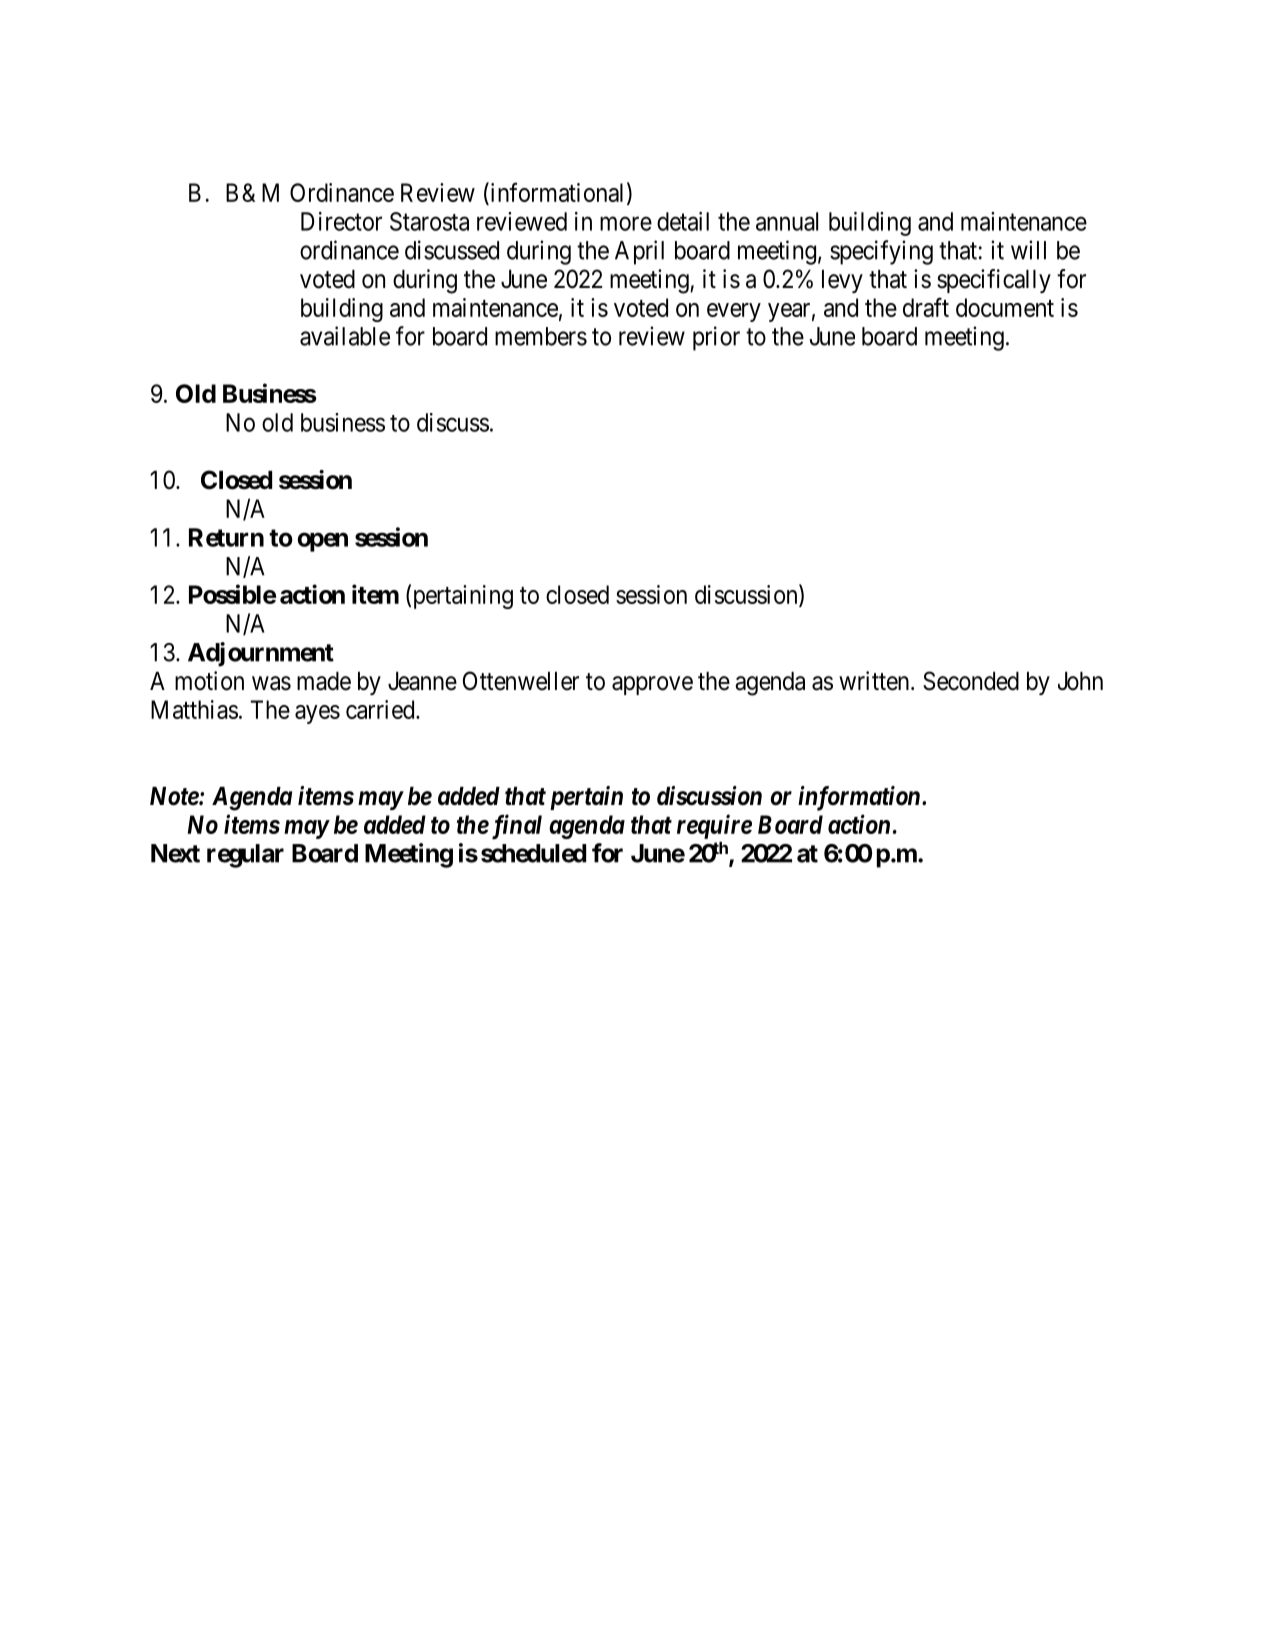 The width and height of the screenshot is (1273, 1648). I want to click on will, so click(1028, 250).
